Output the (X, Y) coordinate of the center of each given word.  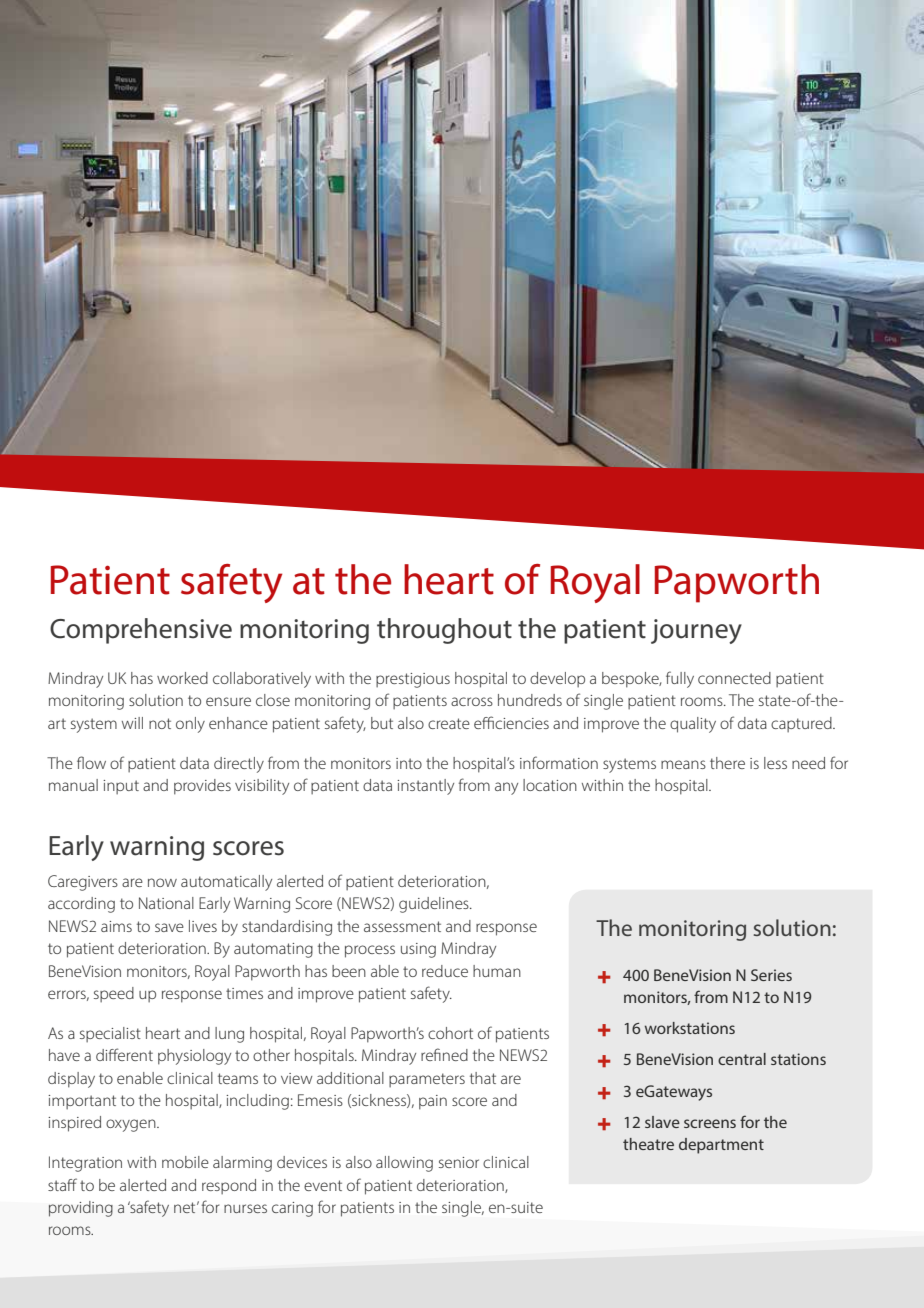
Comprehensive (141, 631)
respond (229, 1186)
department (721, 1146)
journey (696, 631)
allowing (404, 1164)
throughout (444, 631)
